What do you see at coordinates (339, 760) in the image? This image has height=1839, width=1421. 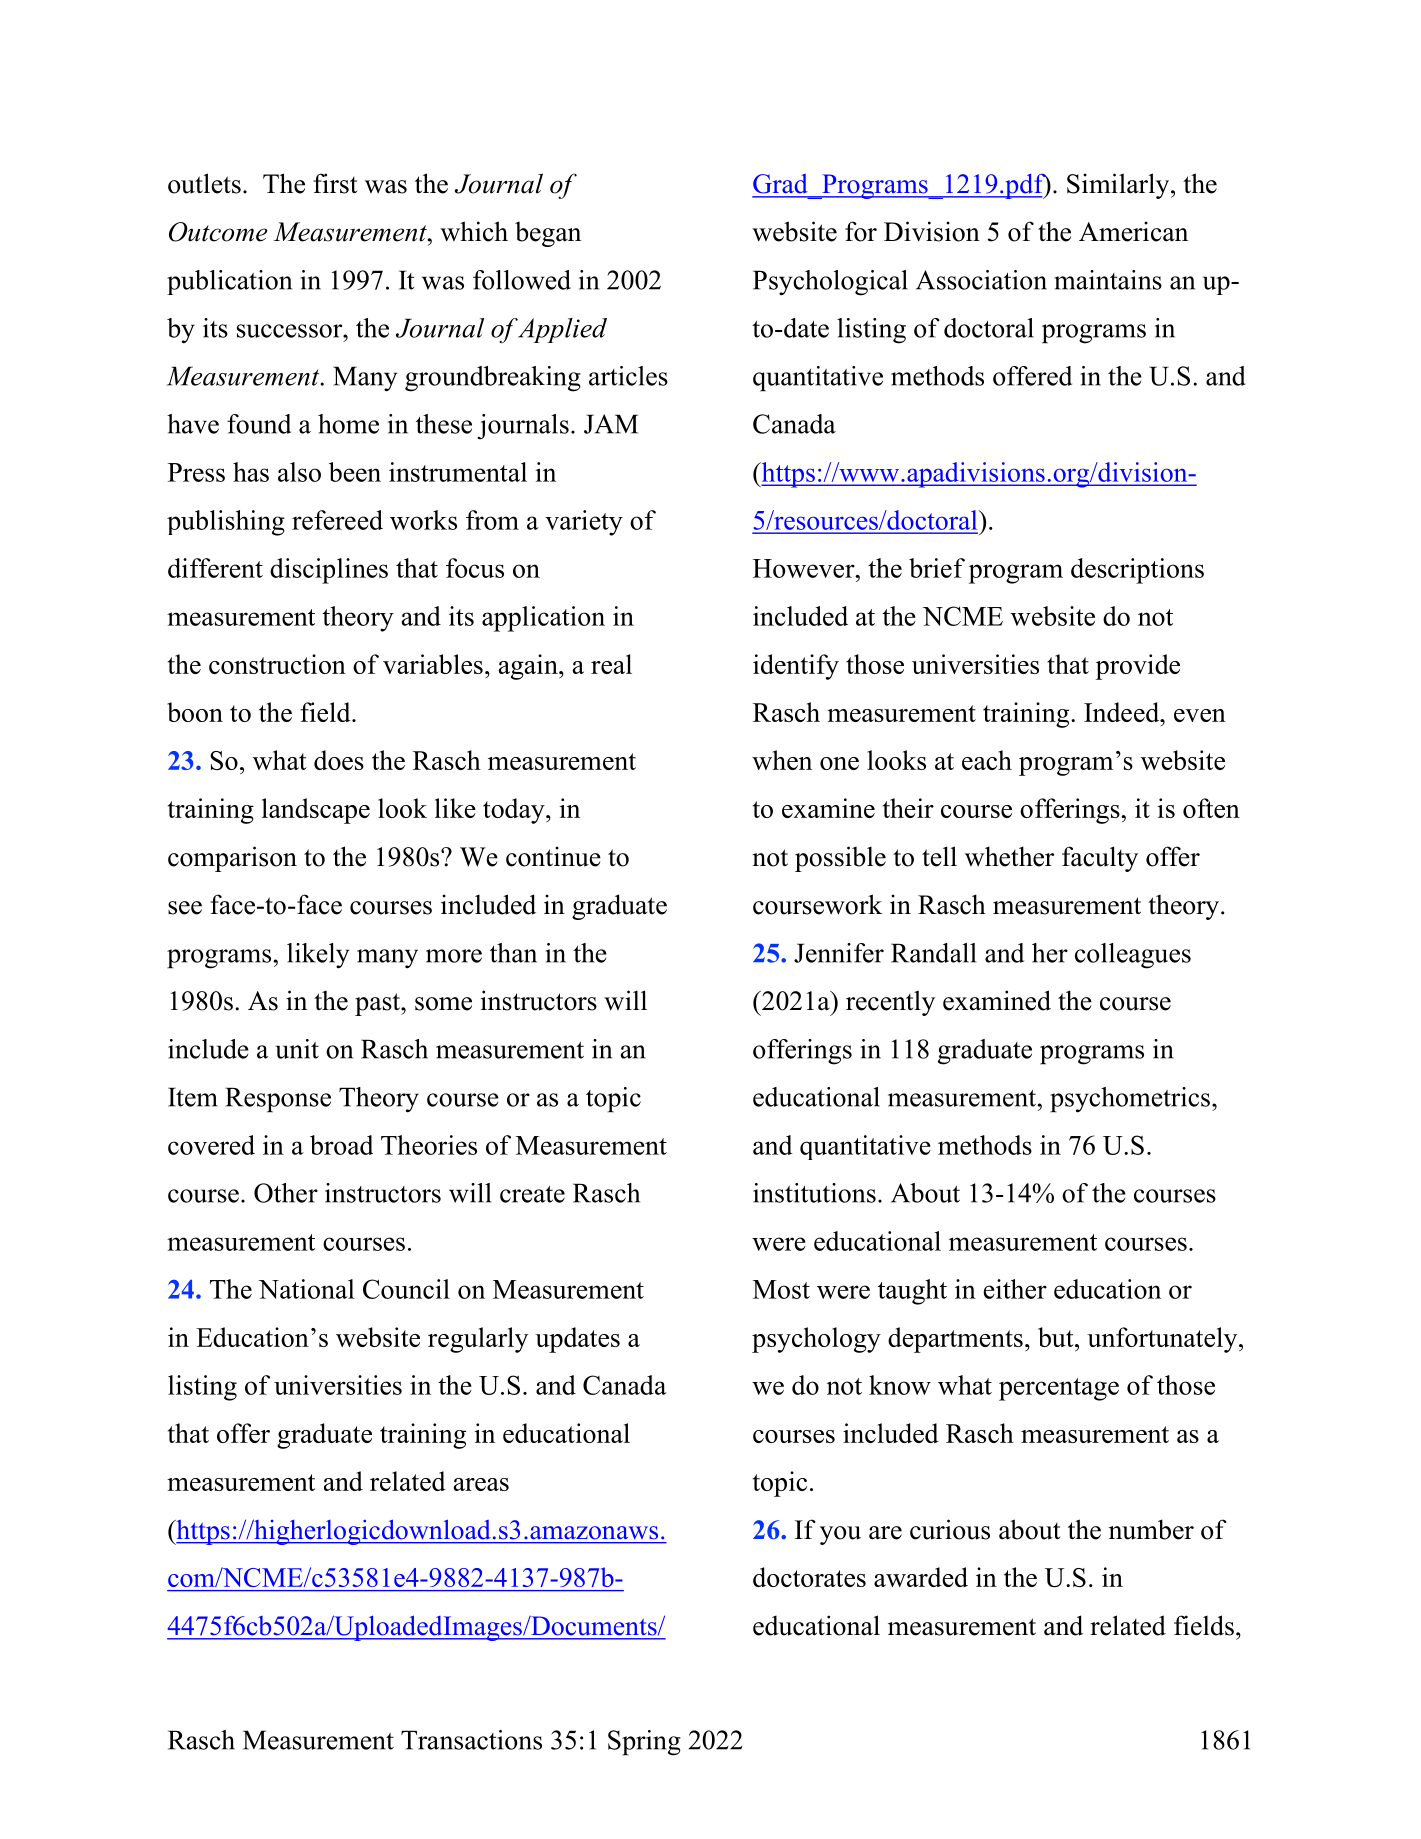 I see `does` at bounding box center [339, 760].
